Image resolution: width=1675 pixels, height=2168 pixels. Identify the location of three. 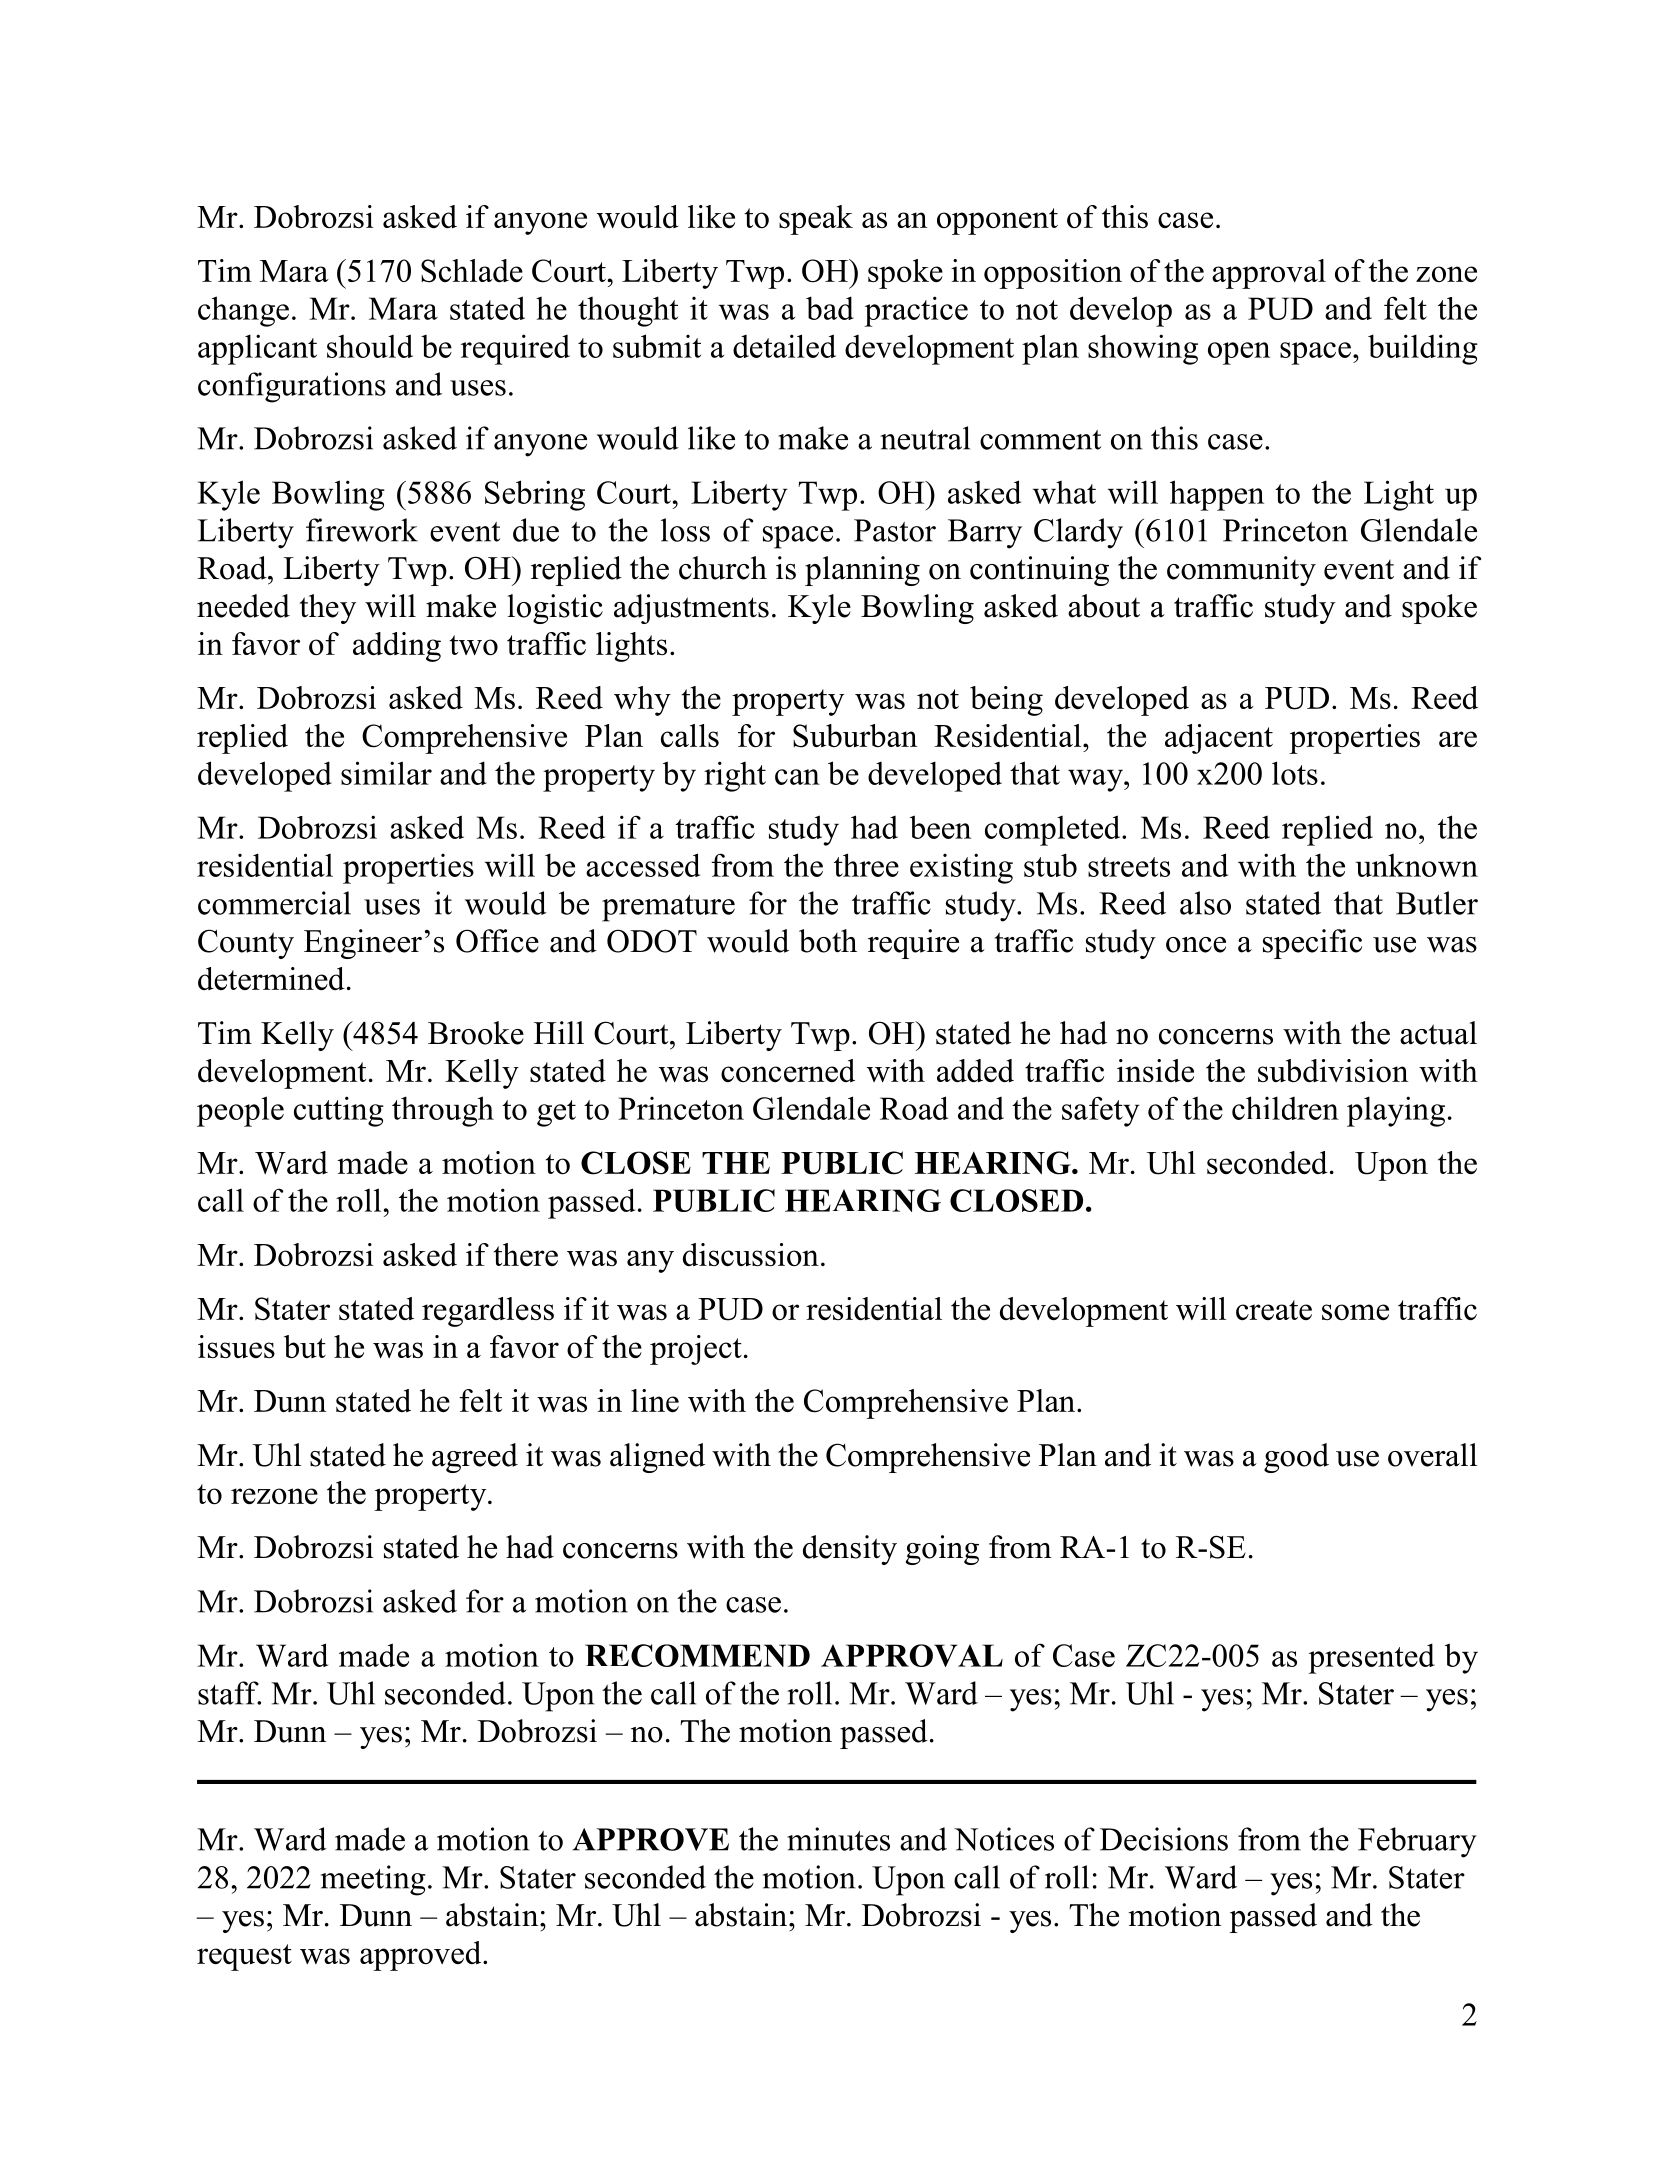
(866, 865).
